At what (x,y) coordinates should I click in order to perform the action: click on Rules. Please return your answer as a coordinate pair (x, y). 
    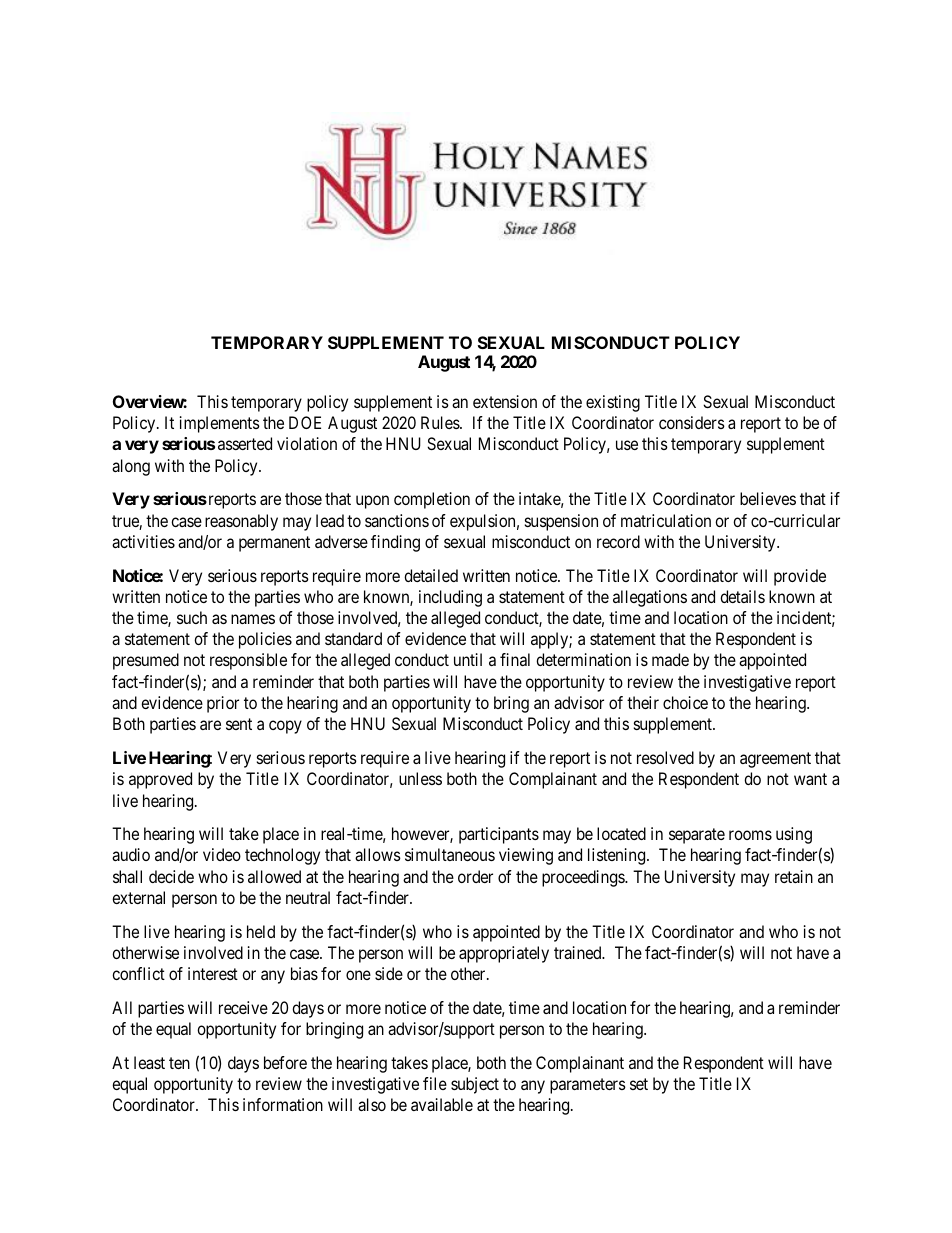
    Looking at the image, I should click on (441, 422).
